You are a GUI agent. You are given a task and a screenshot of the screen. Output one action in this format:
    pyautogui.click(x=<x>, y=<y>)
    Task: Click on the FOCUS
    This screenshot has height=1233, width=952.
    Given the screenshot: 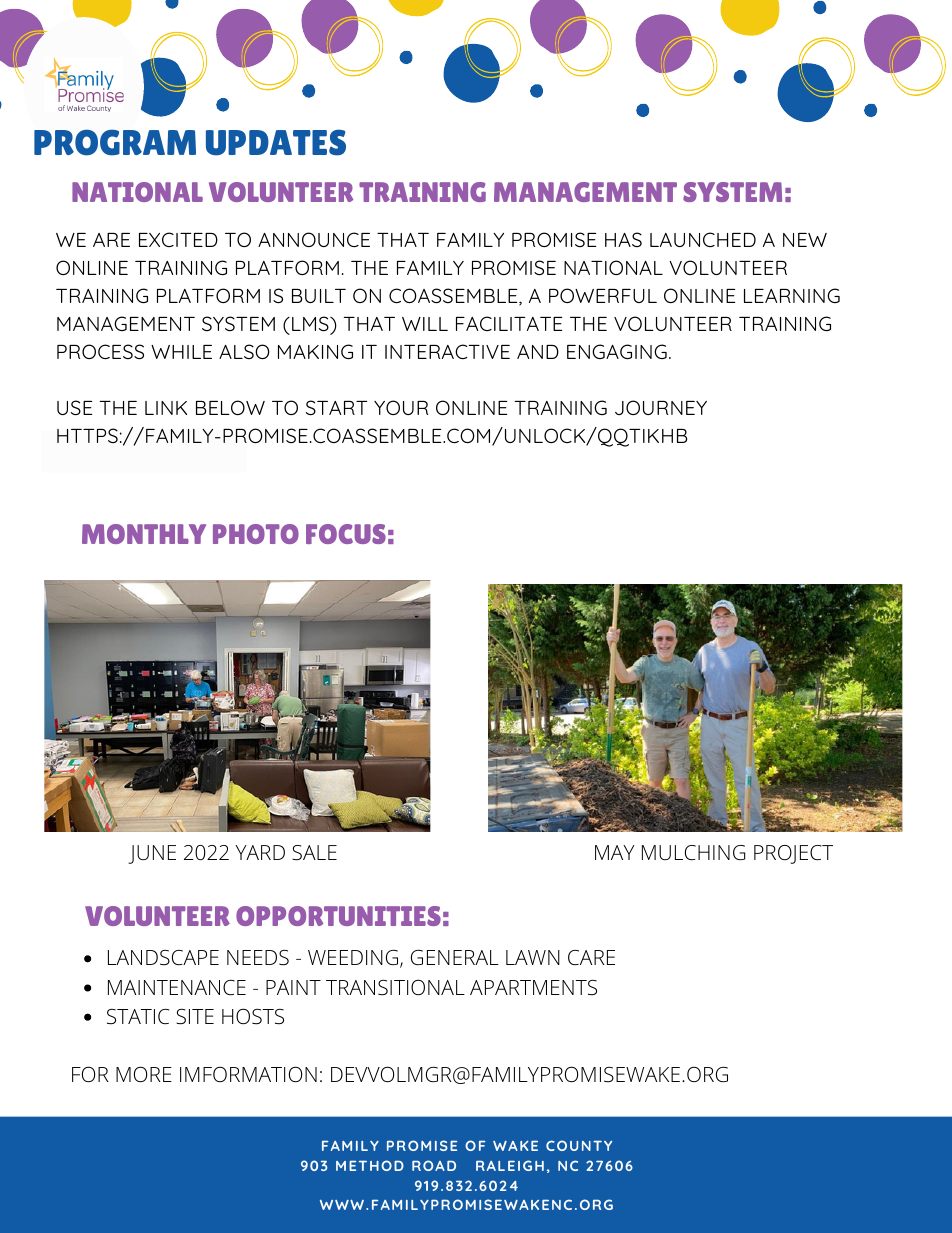 What is the action you would take?
    pyautogui.click(x=346, y=534)
